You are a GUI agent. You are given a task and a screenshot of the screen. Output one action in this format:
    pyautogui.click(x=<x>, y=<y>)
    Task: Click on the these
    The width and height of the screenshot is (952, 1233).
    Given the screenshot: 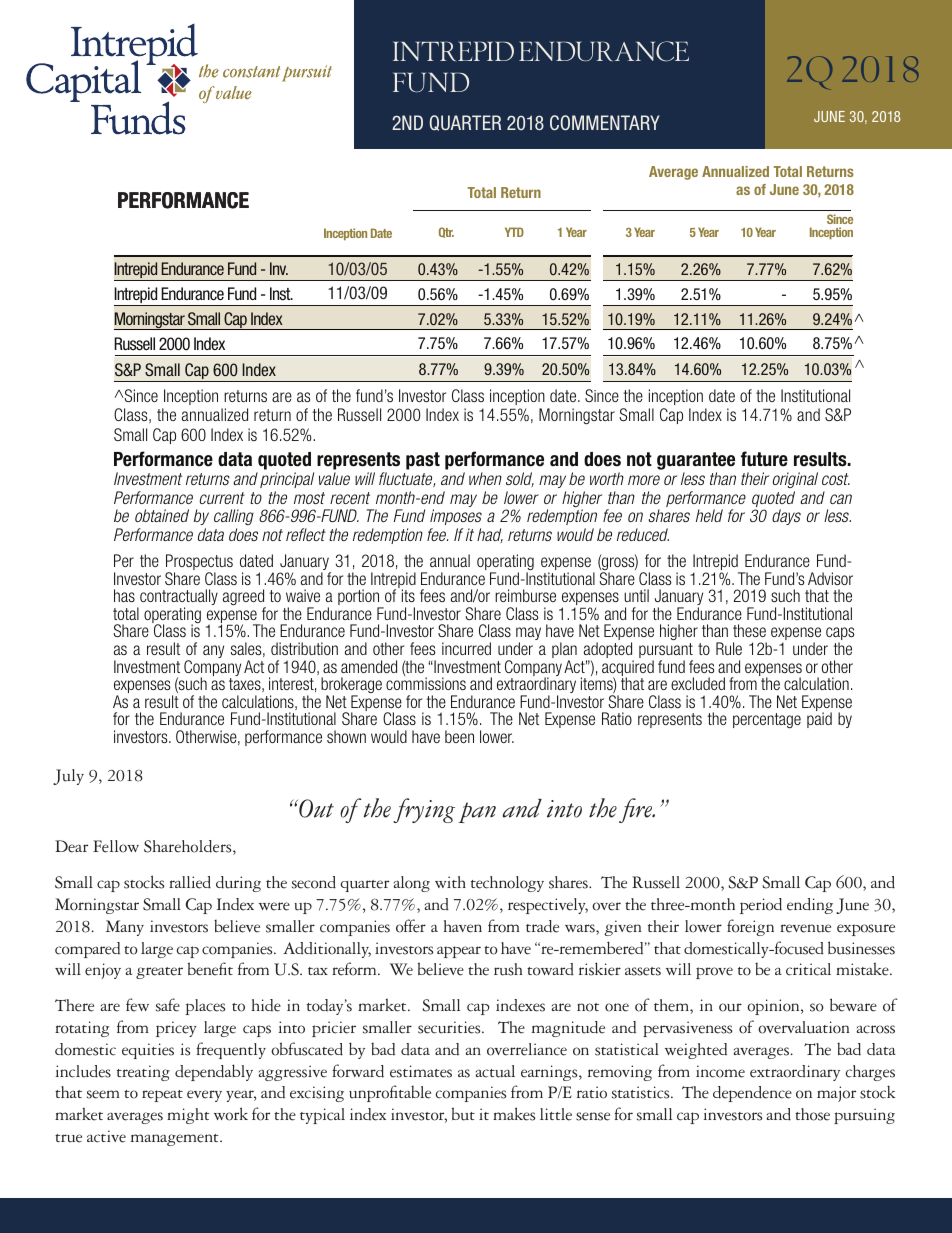 What is the action you would take?
    pyautogui.click(x=749, y=630)
